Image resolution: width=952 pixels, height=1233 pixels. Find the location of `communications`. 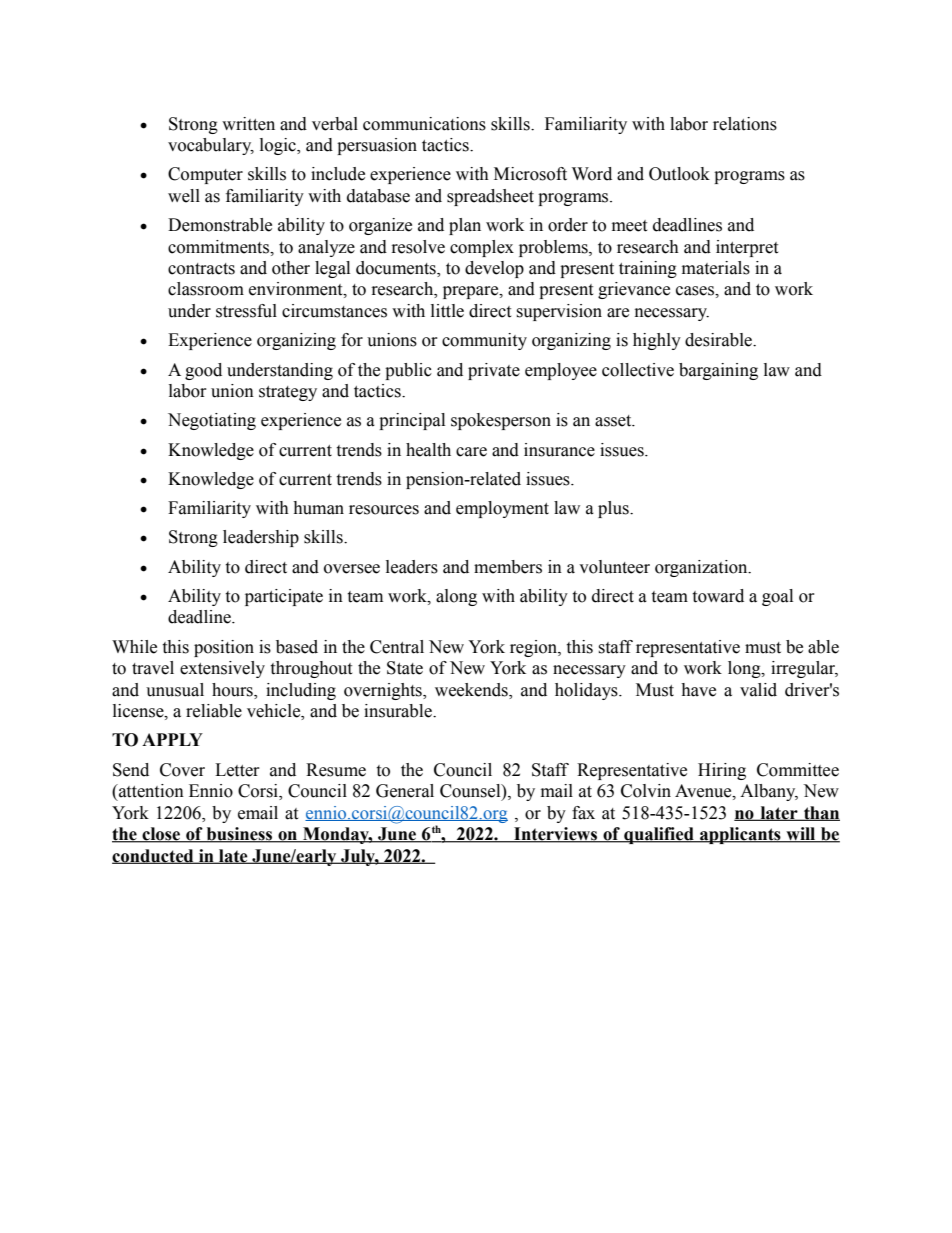

communications is located at coordinates (424, 124).
